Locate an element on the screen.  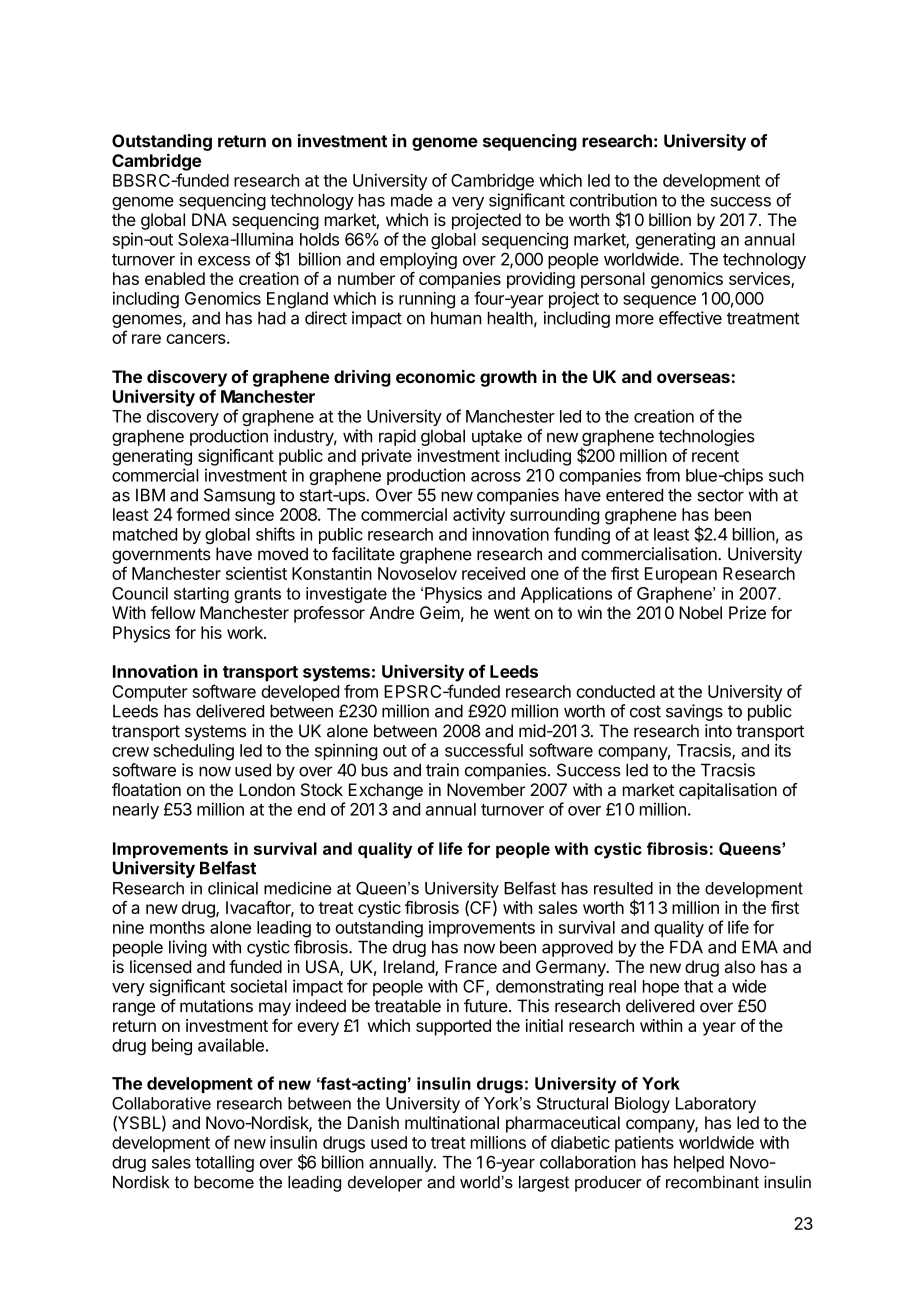
multinational is located at coordinates (452, 1122).
